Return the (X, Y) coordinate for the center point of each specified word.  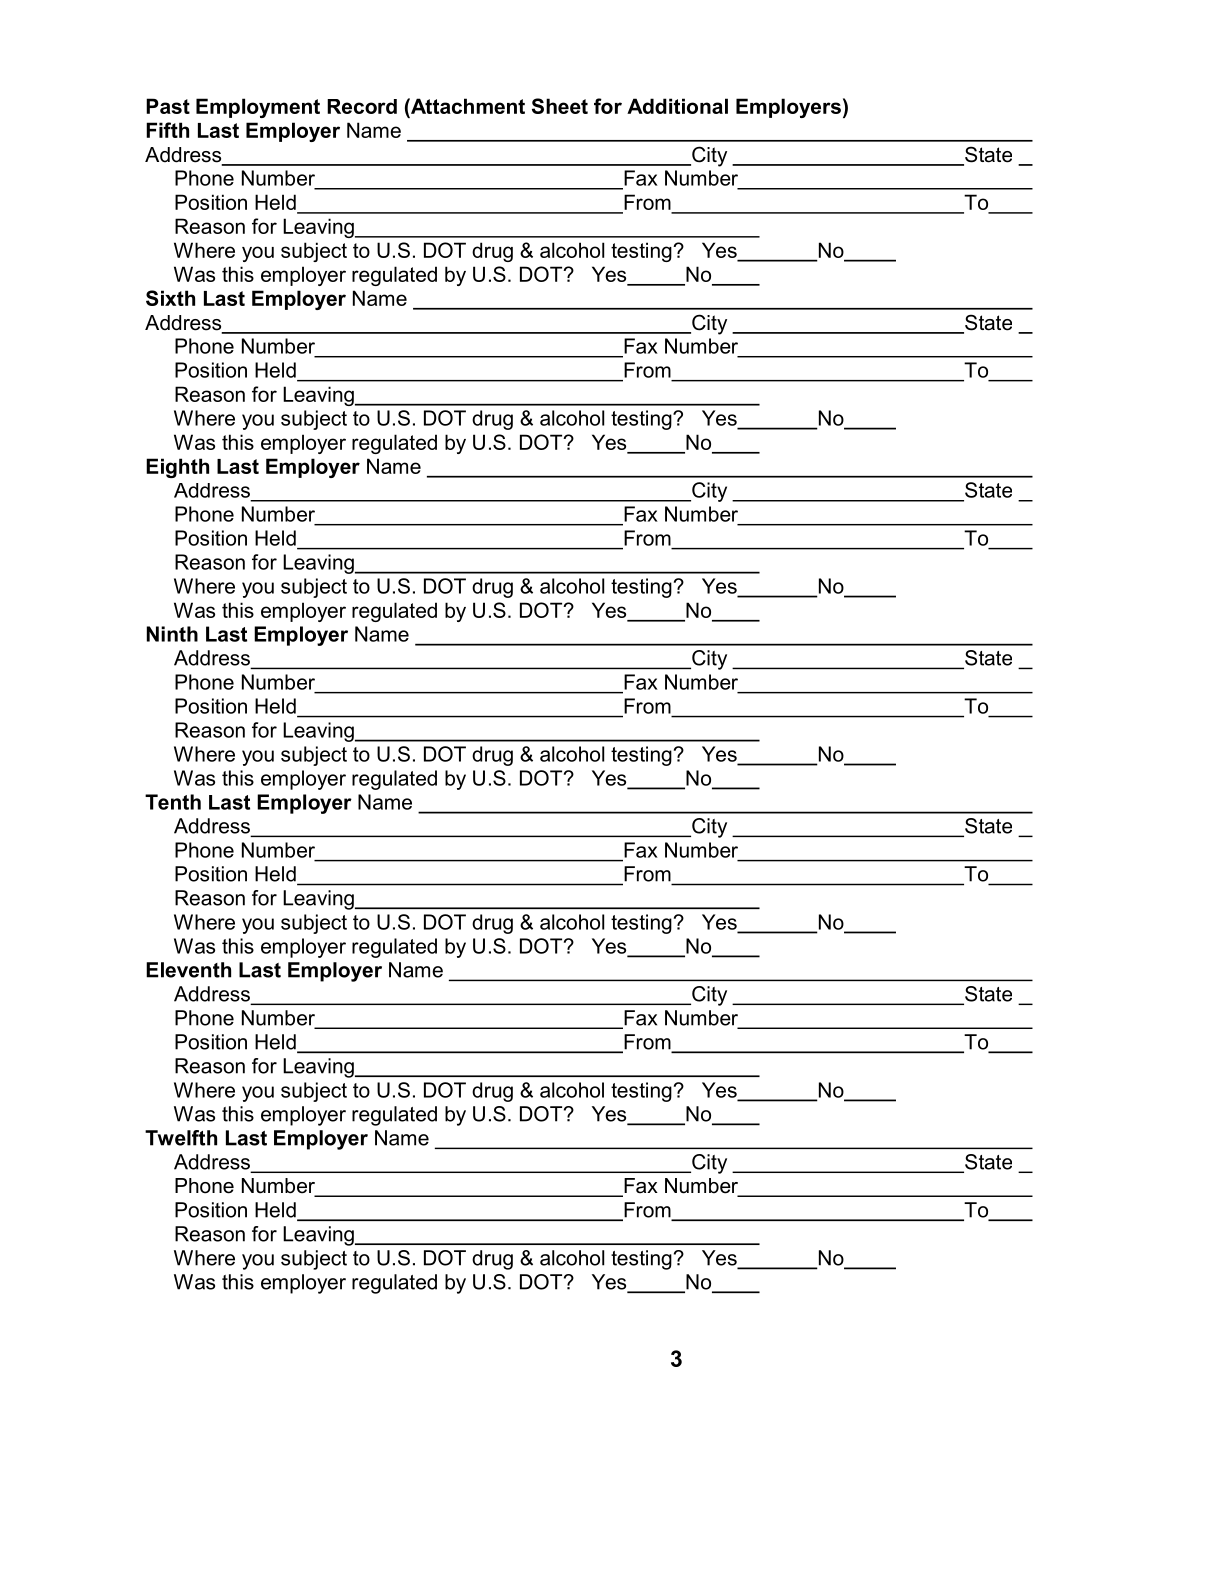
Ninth (172, 634)
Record (362, 106)
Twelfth (181, 1138)
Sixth (170, 298)
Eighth (177, 468)
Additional (677, 106)
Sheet (560, 106)
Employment (258, 108)
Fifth (167, 130)
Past (168, 106)
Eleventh (188, 970)
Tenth (173, 802)
